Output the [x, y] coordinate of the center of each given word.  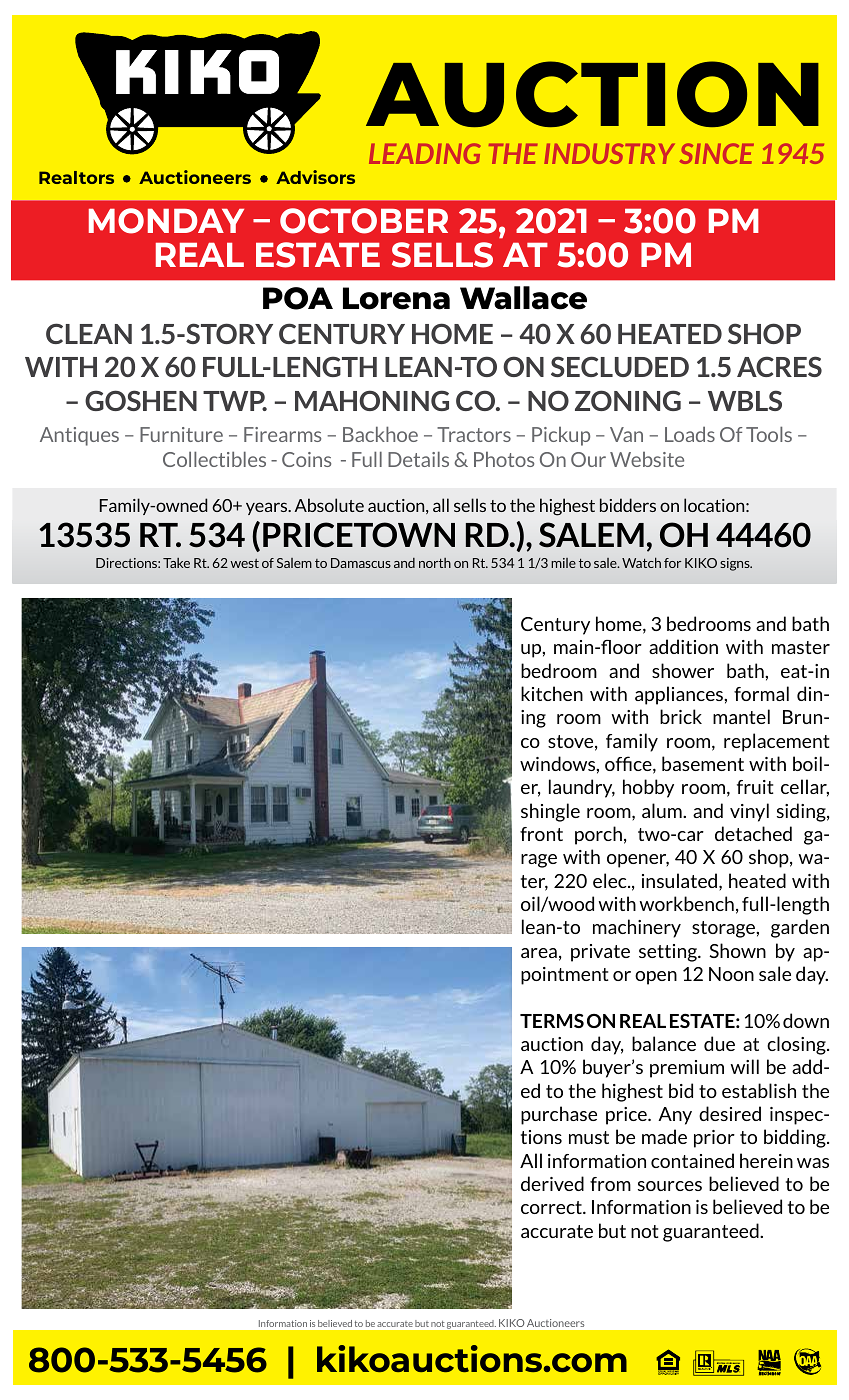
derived [552, 1183]
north [435, 563]
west [244, 563]
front [541, 834]
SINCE [717, 153]
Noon [731, 974]
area [539, 953]
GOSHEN [141, 400]
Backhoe [380, 434]
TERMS [552, 1020]
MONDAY [166, 221]
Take [176, 563]
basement [703, 763]
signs [736, 564]
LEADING [425, 153]
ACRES [779, 366]
